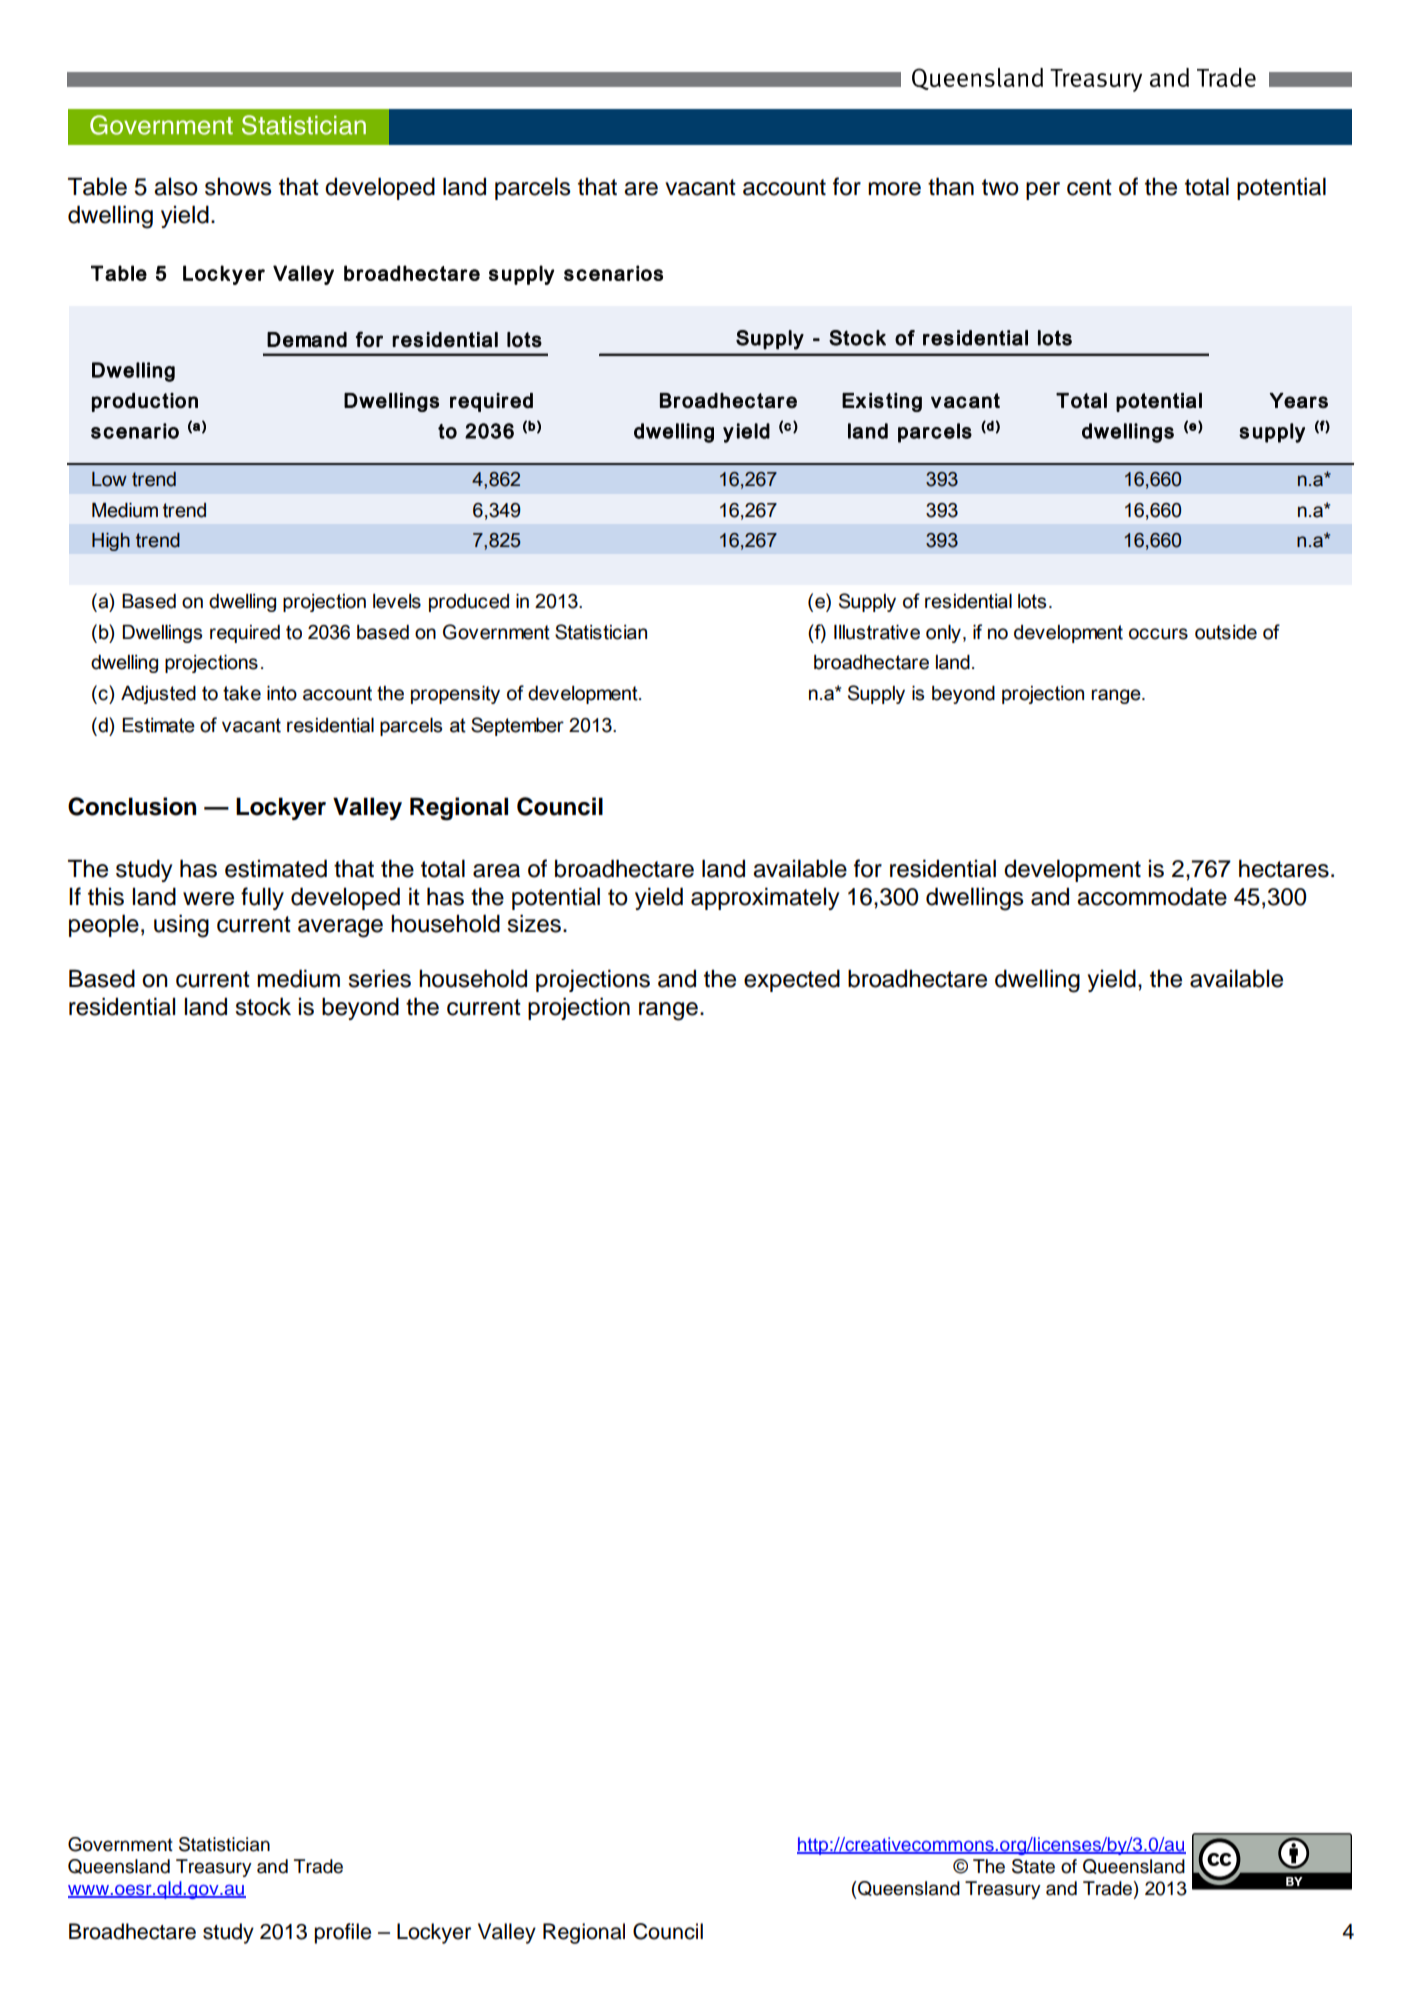  Describe the element at coordinates (765, 898) in the page. I see `approximately` at that location.
